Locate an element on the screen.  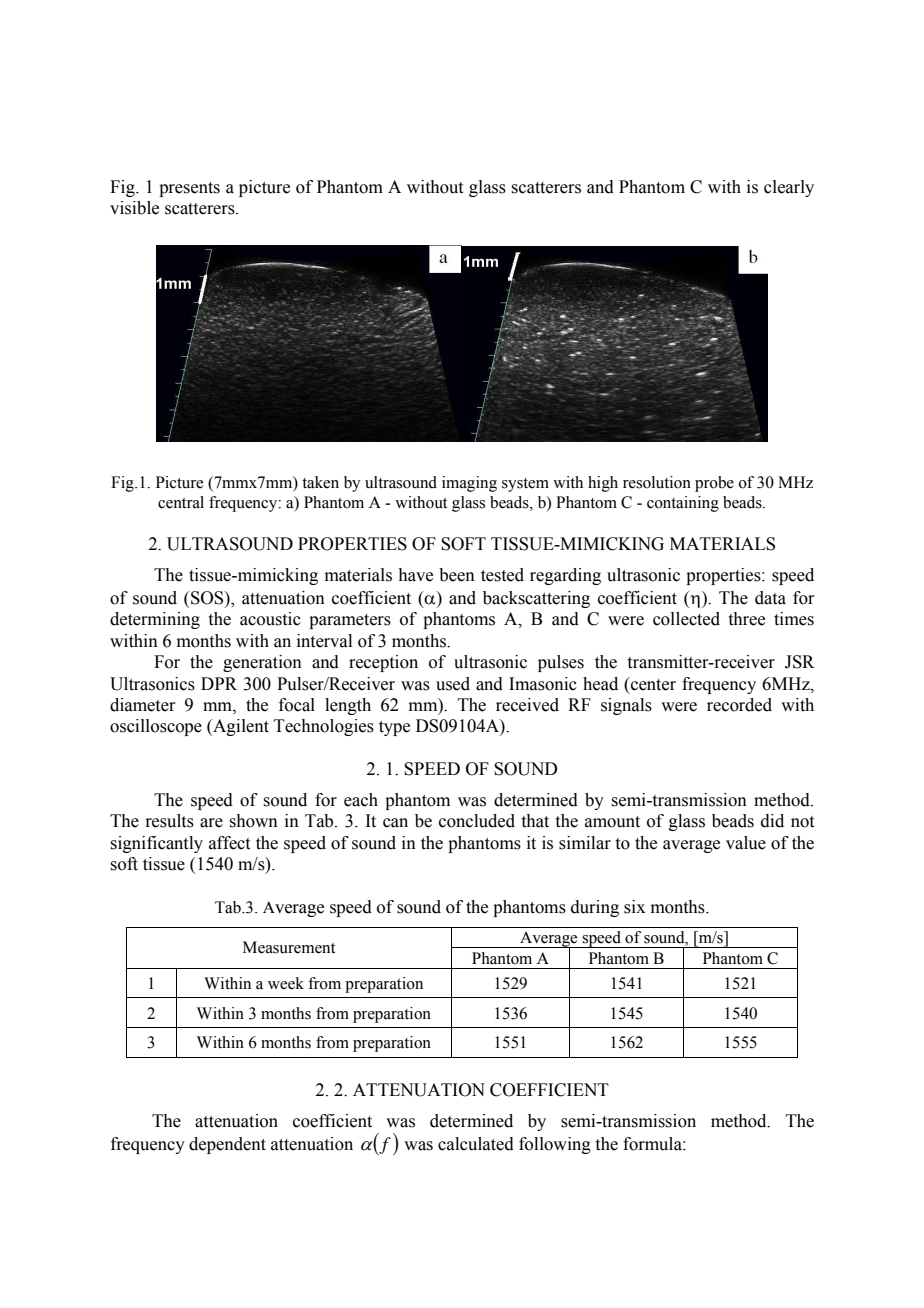
are is located at coordinates (211, 823).
